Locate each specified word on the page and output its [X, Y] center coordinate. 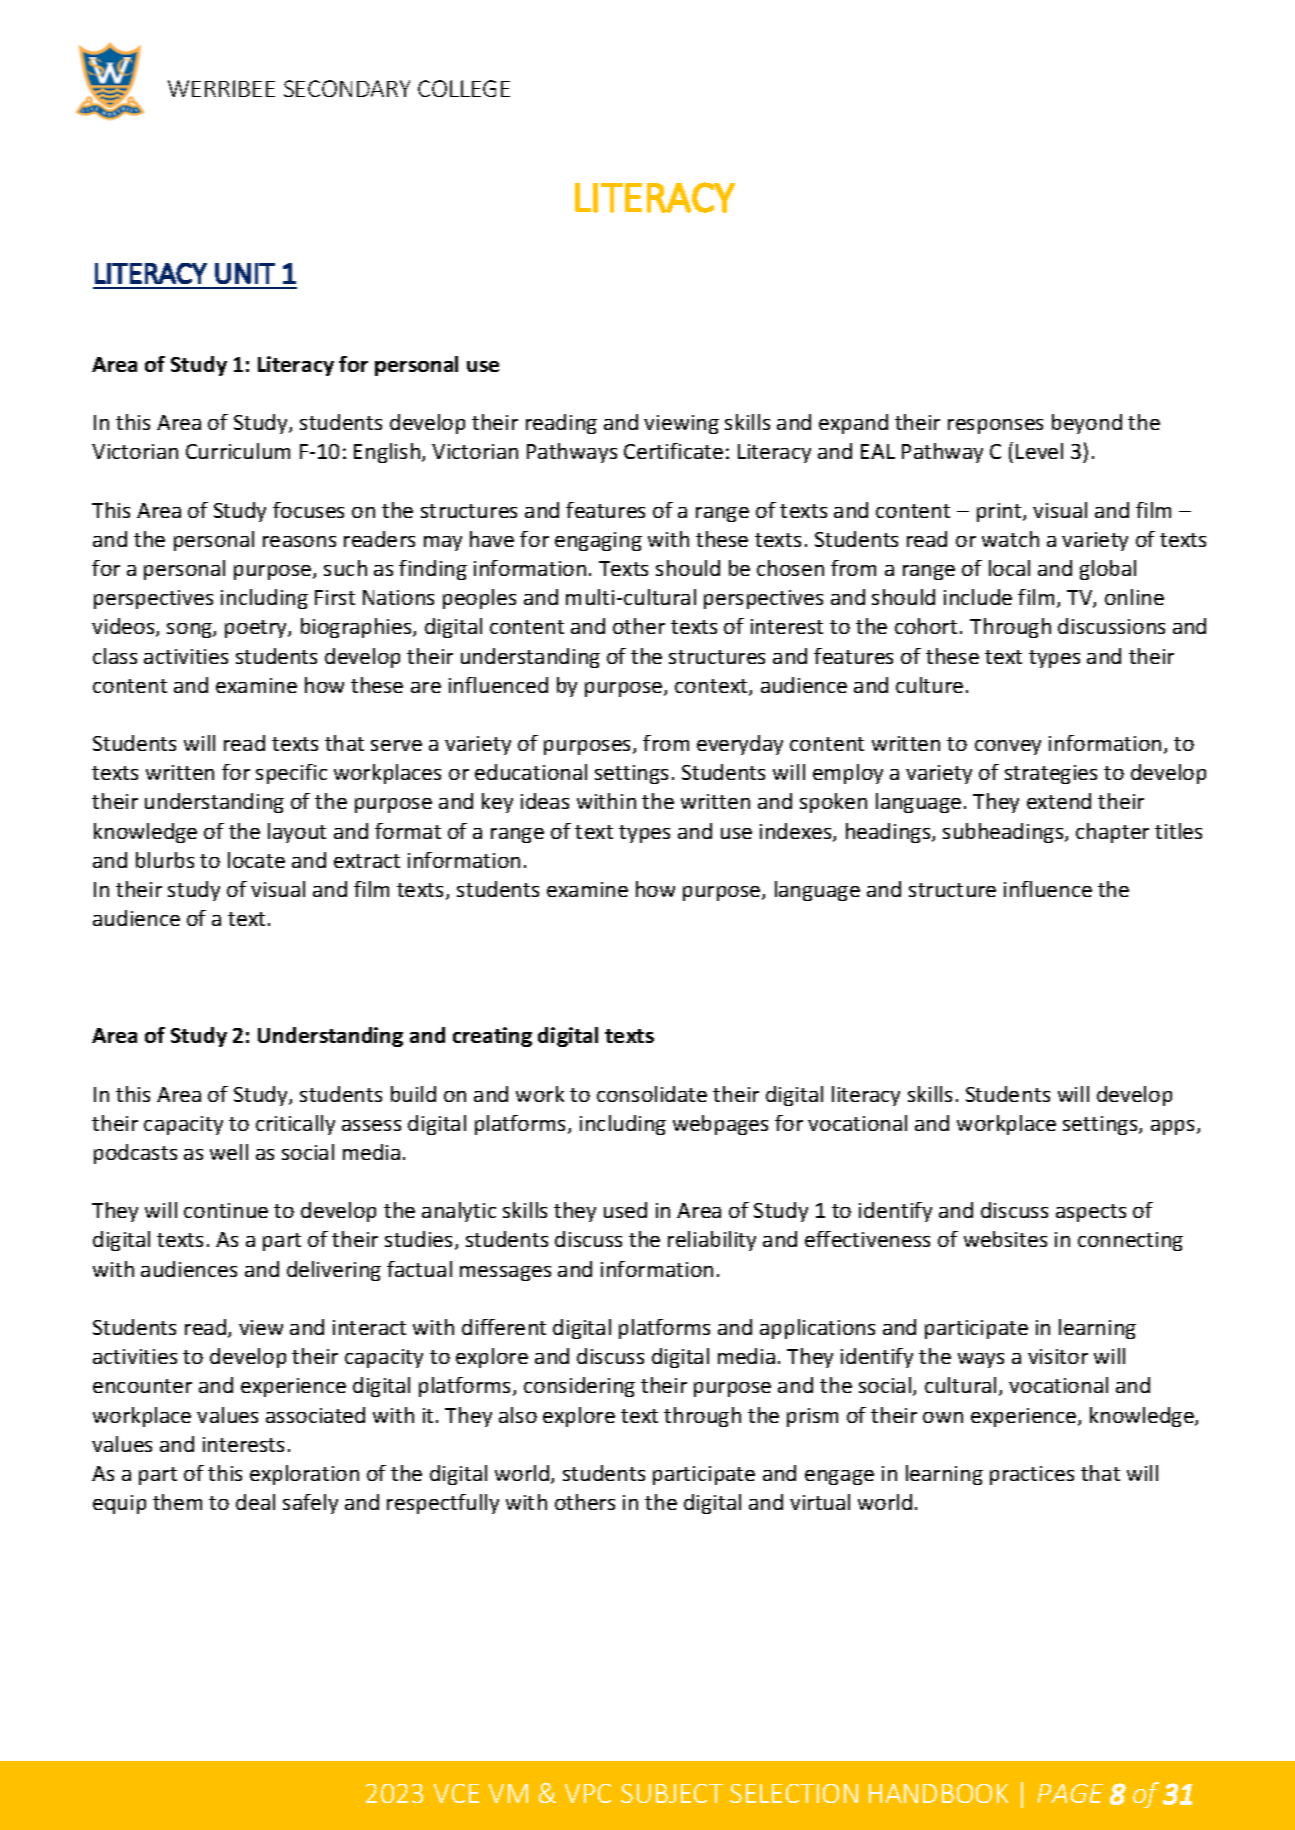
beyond [1087, 424]
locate [256, 860]
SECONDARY [347, 88]
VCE [456, 1793]
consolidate [652, 1094]
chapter [1112, 833]
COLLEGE [464, 88]
